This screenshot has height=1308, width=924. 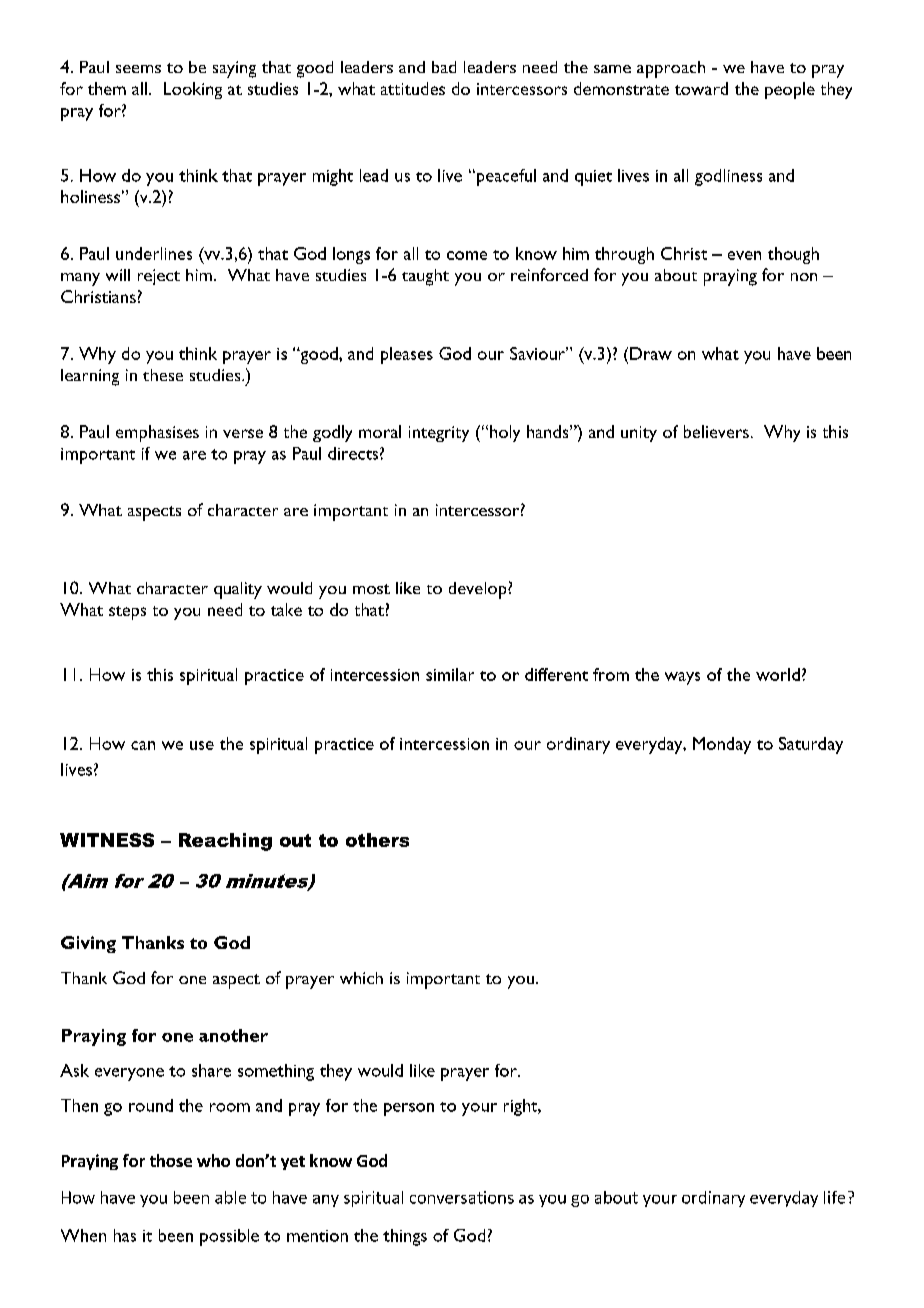 I want to click on which, so click(x=361, y=978).
